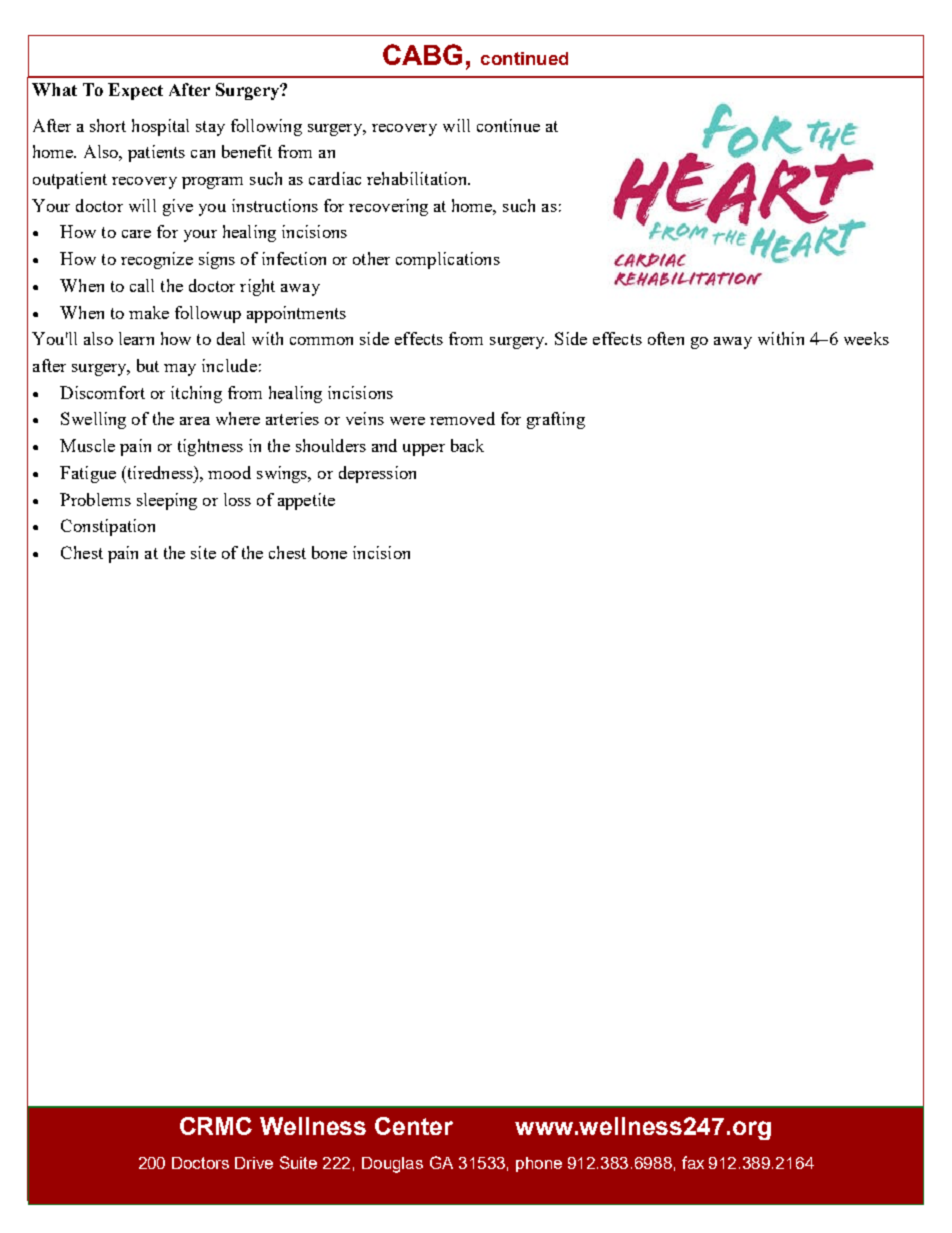  Describe the element at coordinates (556, 420) in the screenshot. I see `grafting` at that location.
